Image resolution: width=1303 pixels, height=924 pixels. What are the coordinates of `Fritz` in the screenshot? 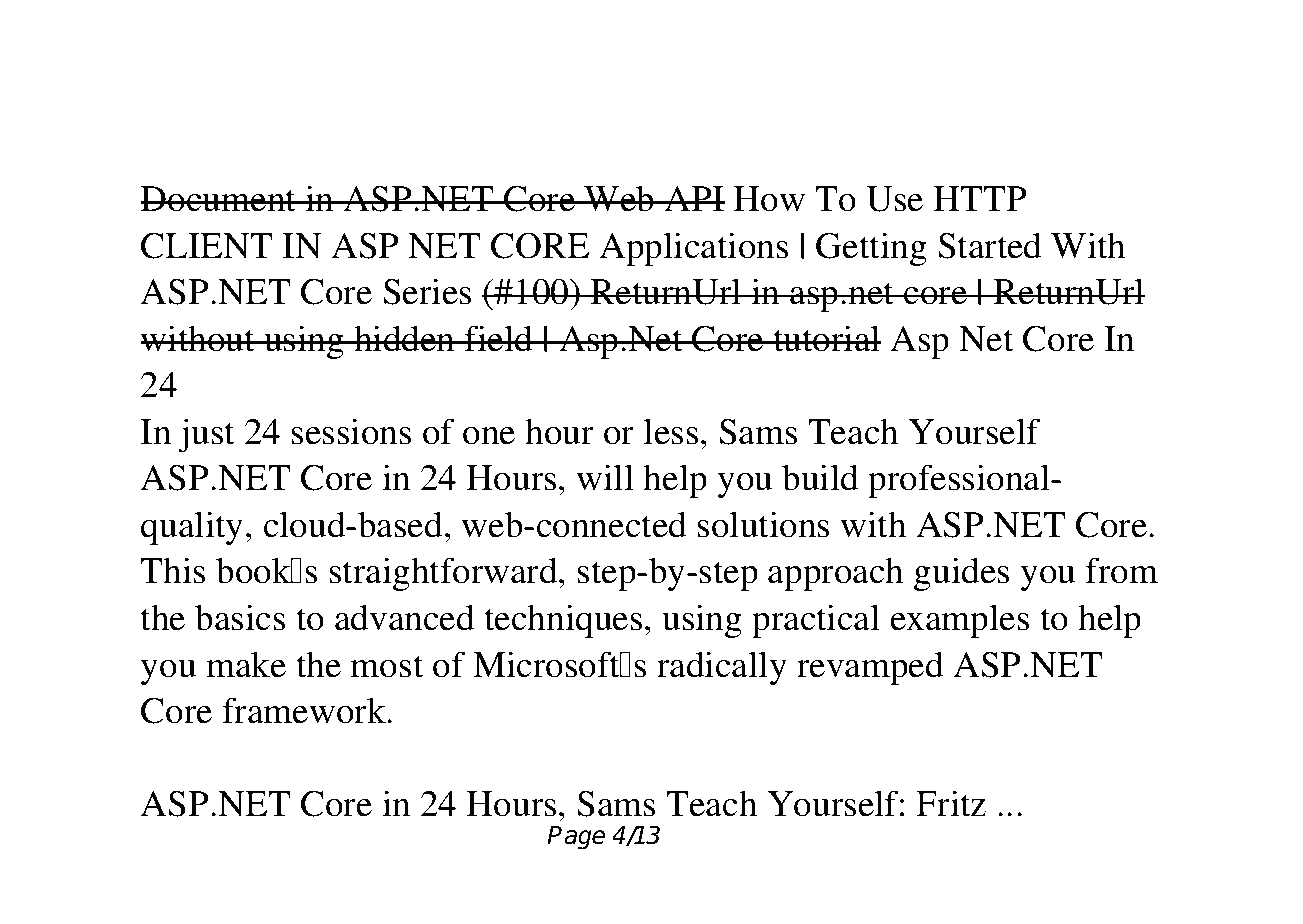 It's located at (951, 803).
